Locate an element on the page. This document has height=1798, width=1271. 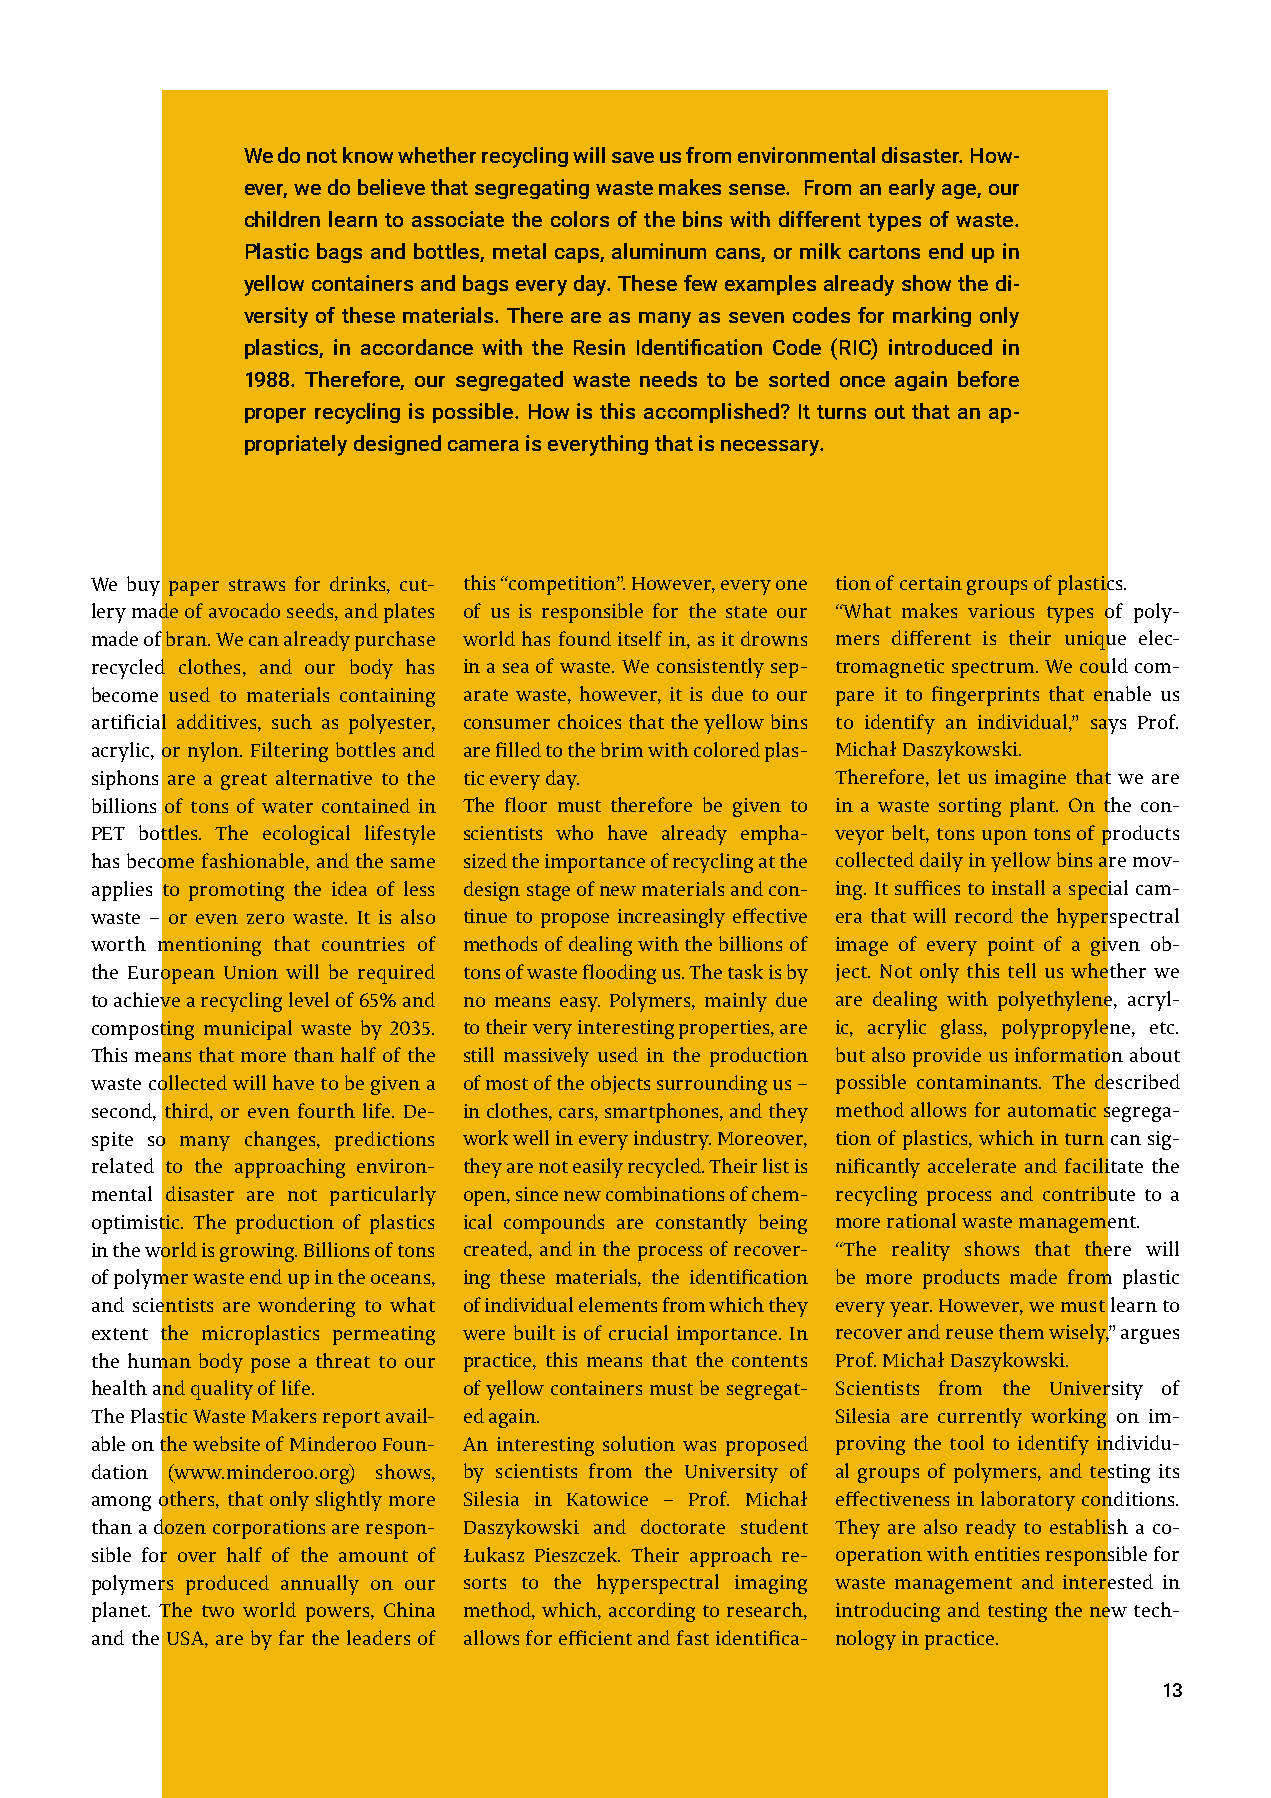
children is located at coordinates (282, 219).
